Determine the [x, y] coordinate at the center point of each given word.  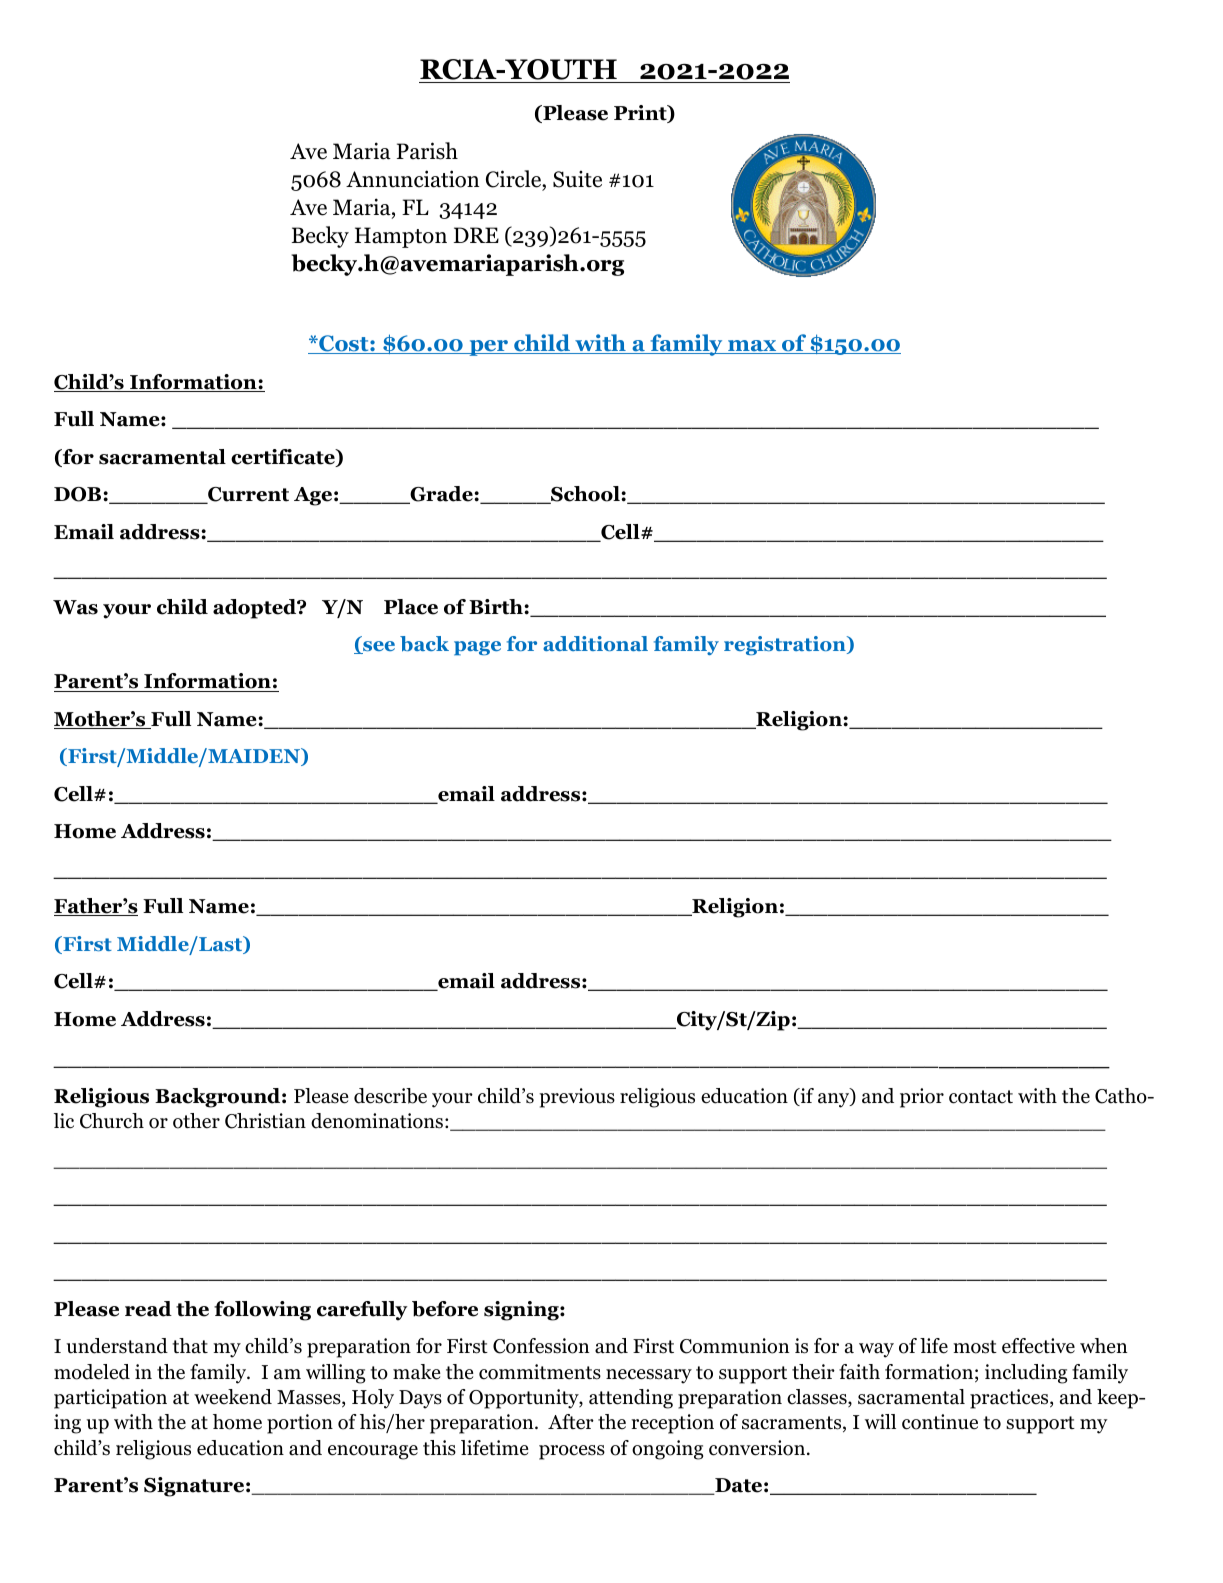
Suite [577, 179]
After [571, 1422]
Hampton [401, 237]
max [752, 347]
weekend [233, 1397]
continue [940, 1422]
